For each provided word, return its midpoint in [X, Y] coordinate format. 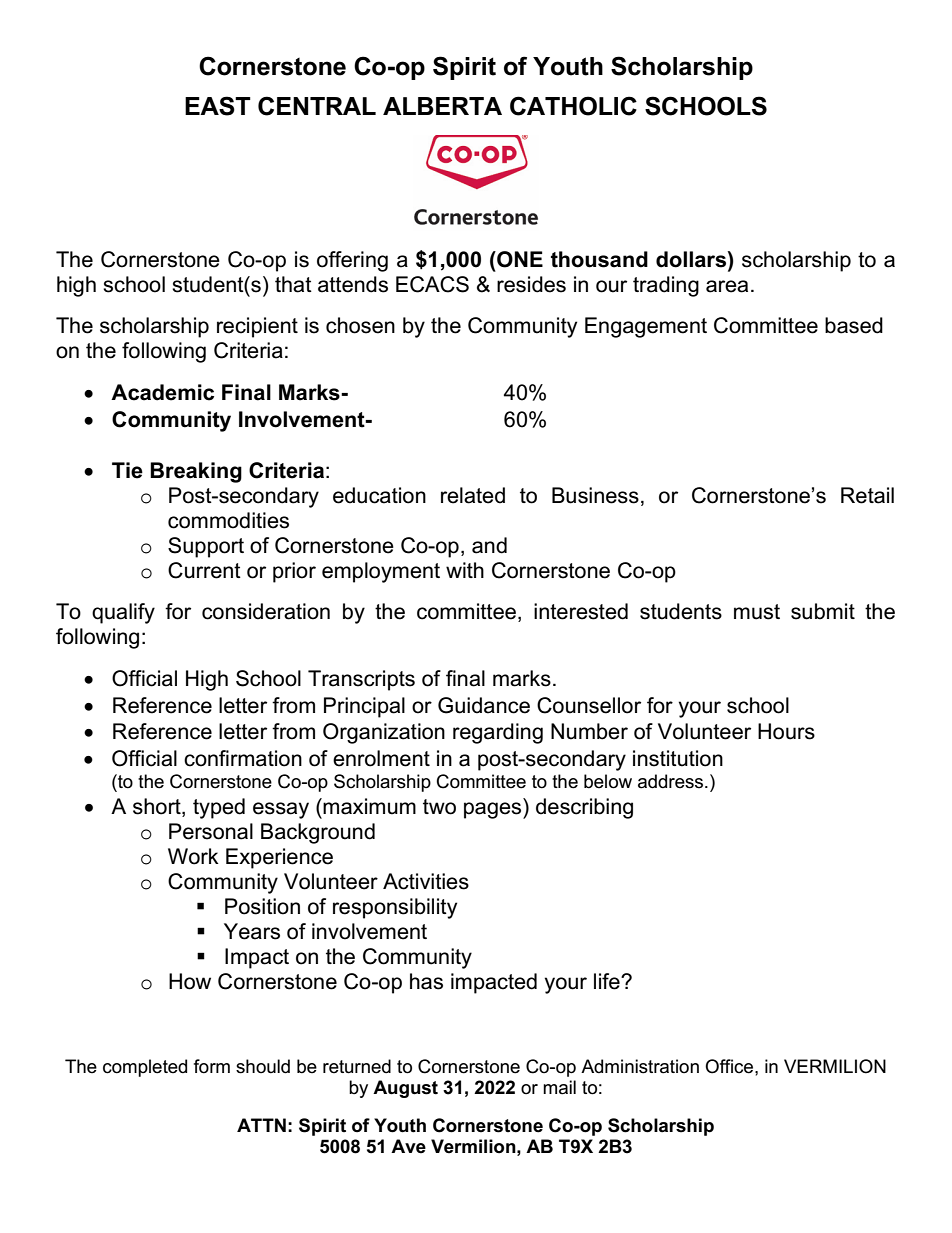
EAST [218, 106]
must [757, 612]
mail [559, 1087]
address [672, 781]
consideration [266, 611]
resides [531, 284]
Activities [426, 881]
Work [193, 856]
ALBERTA [442, 106]
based [854, 325]
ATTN [261, 1125]
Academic [162, 392]
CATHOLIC [573, 106]
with [465, 570]
